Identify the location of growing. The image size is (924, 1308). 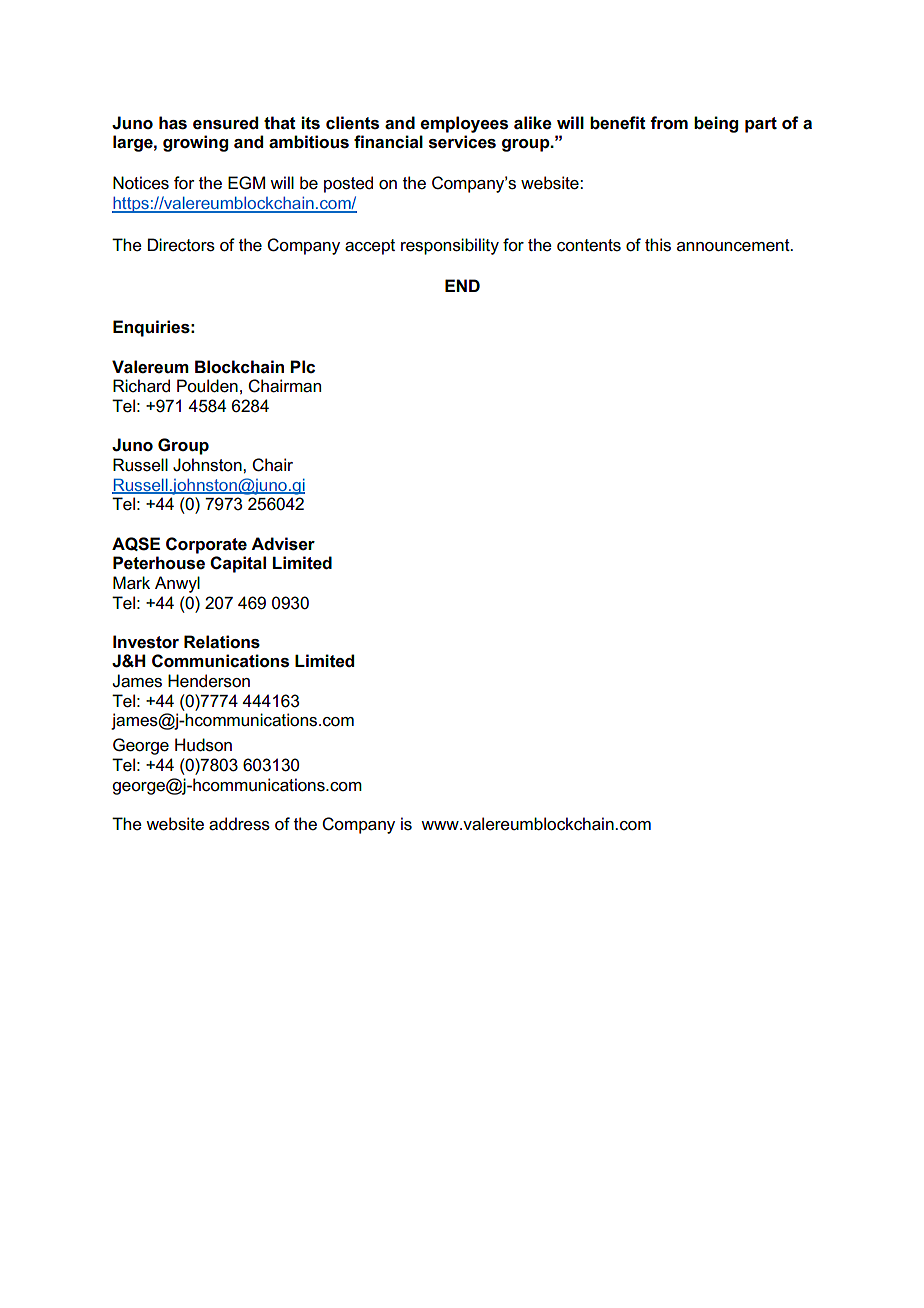
(195, 143).
